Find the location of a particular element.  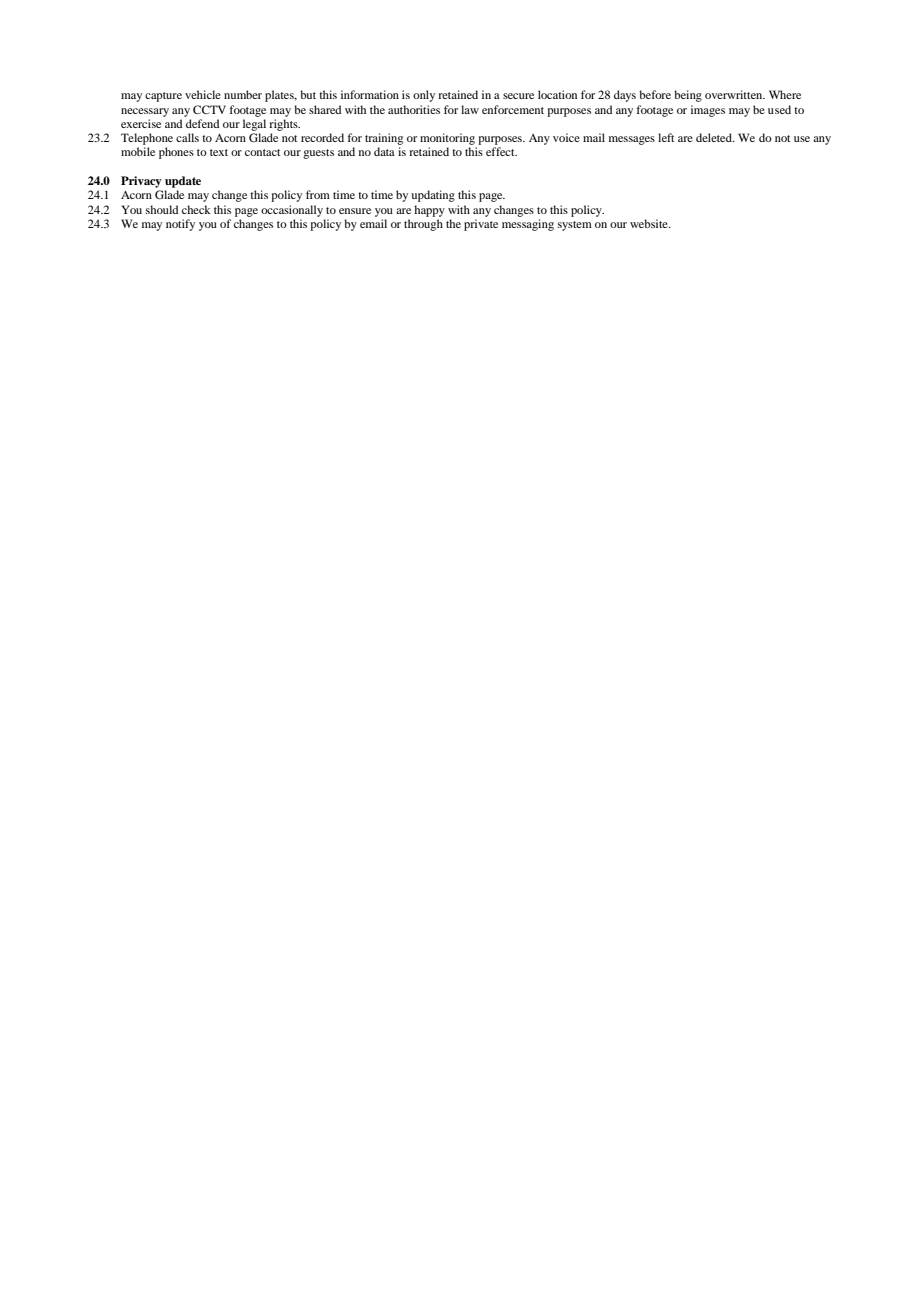

text is located at coordinates (219, 152).
